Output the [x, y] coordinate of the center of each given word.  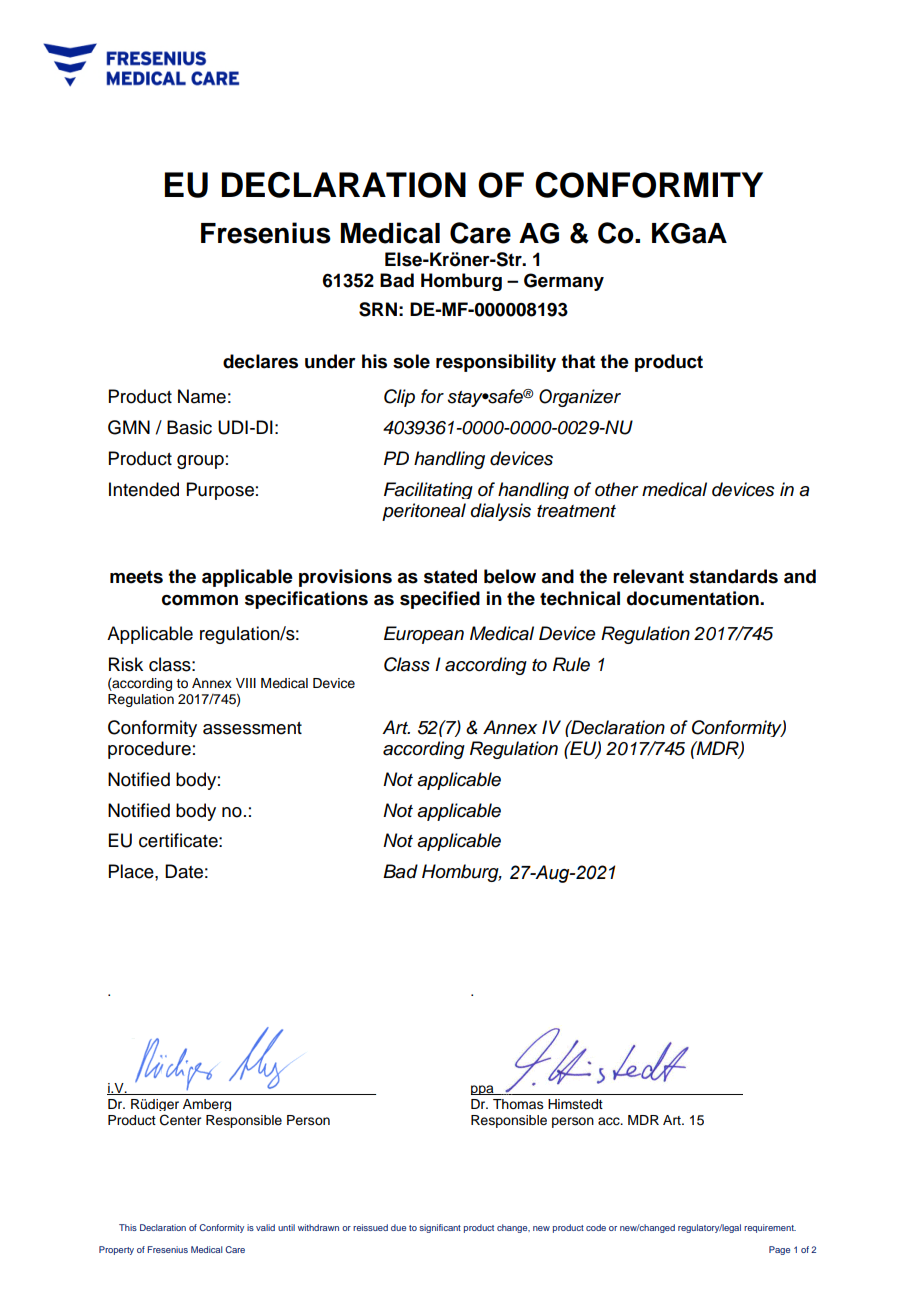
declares [260, 361]
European [424, 635]
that [578, 361]
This [128, 1227]
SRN [378, 309]
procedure [149, 750]
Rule [571, 664]
